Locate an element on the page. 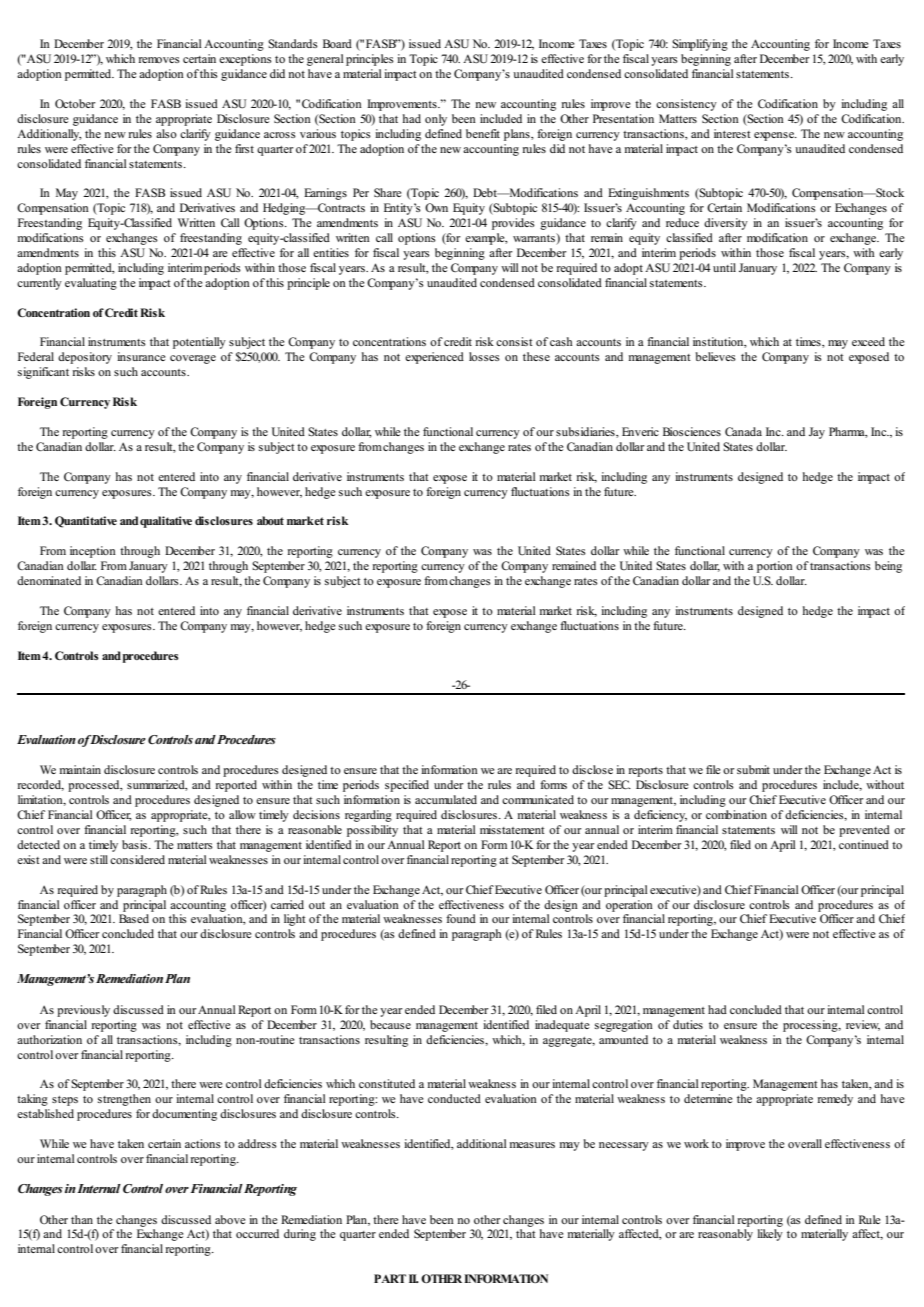  expense is located at coordinates (775, 136).
